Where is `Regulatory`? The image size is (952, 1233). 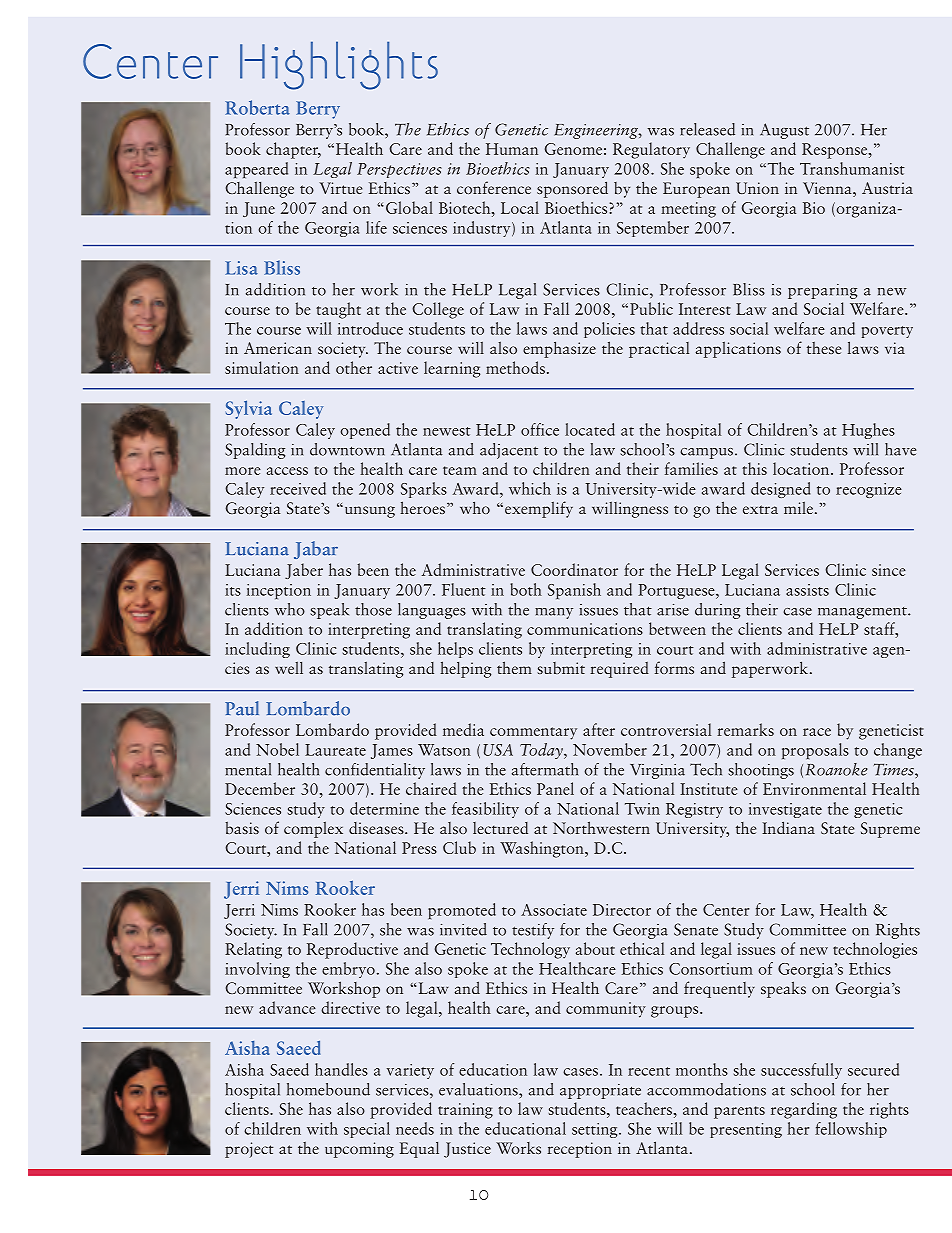
Regulatory is located at coordinates (651, 150).
